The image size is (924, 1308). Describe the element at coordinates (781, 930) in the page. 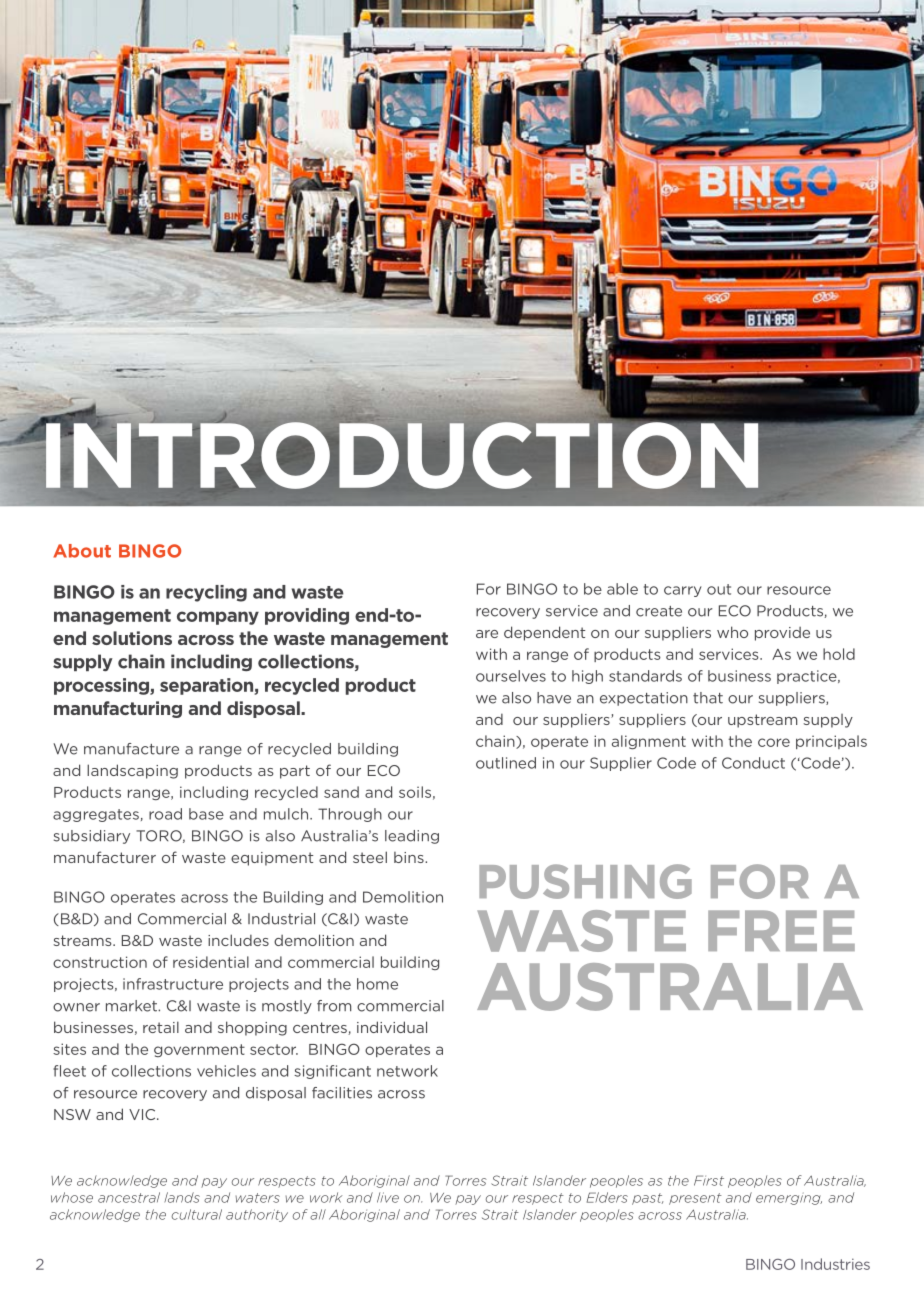

I see `FREE` at that location.
